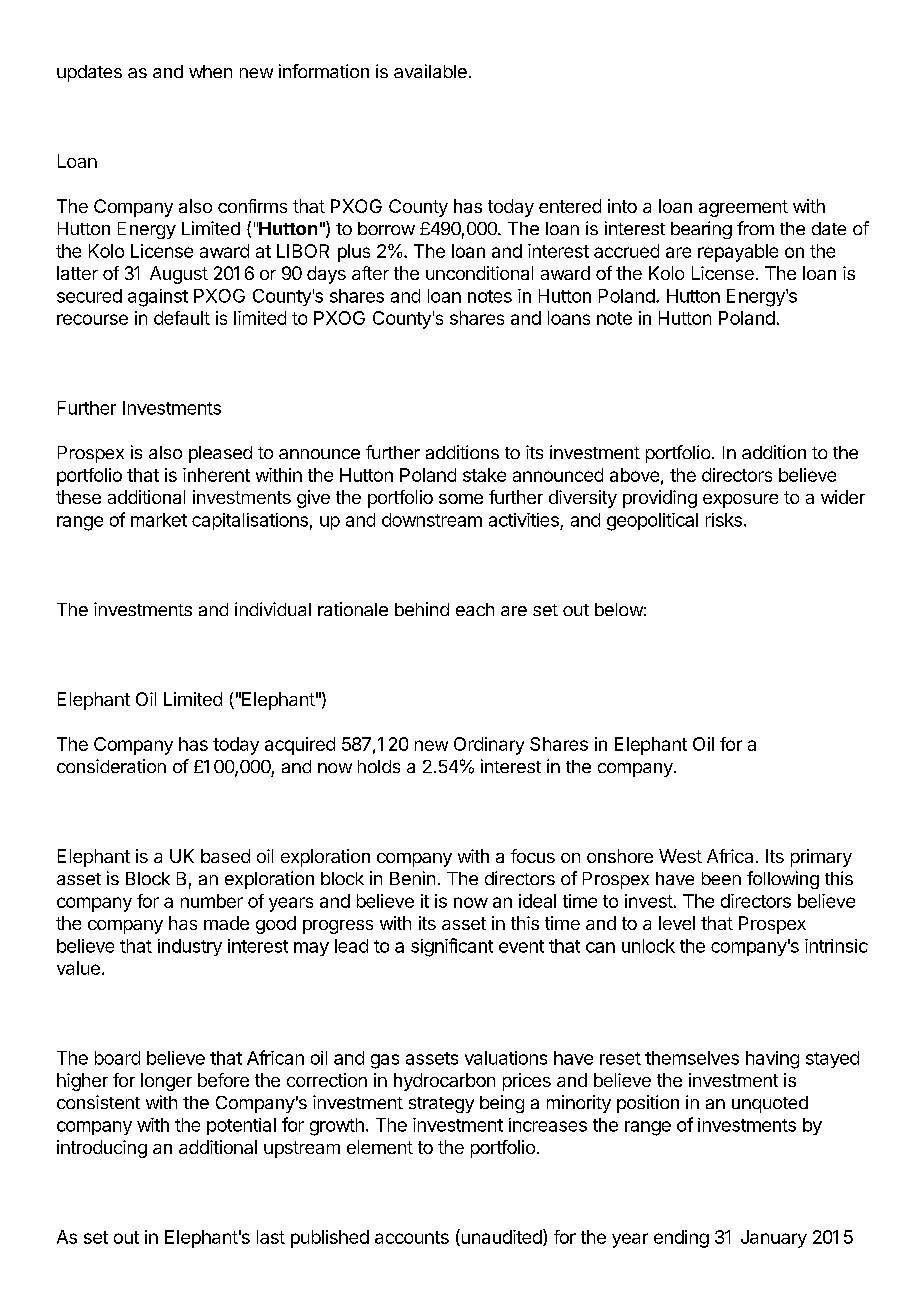 Image resolution: width=924 pixels, height=1308 pixels. Describe the element at coordinates (430, 71) in the screenshot. I see `available` at that location.
